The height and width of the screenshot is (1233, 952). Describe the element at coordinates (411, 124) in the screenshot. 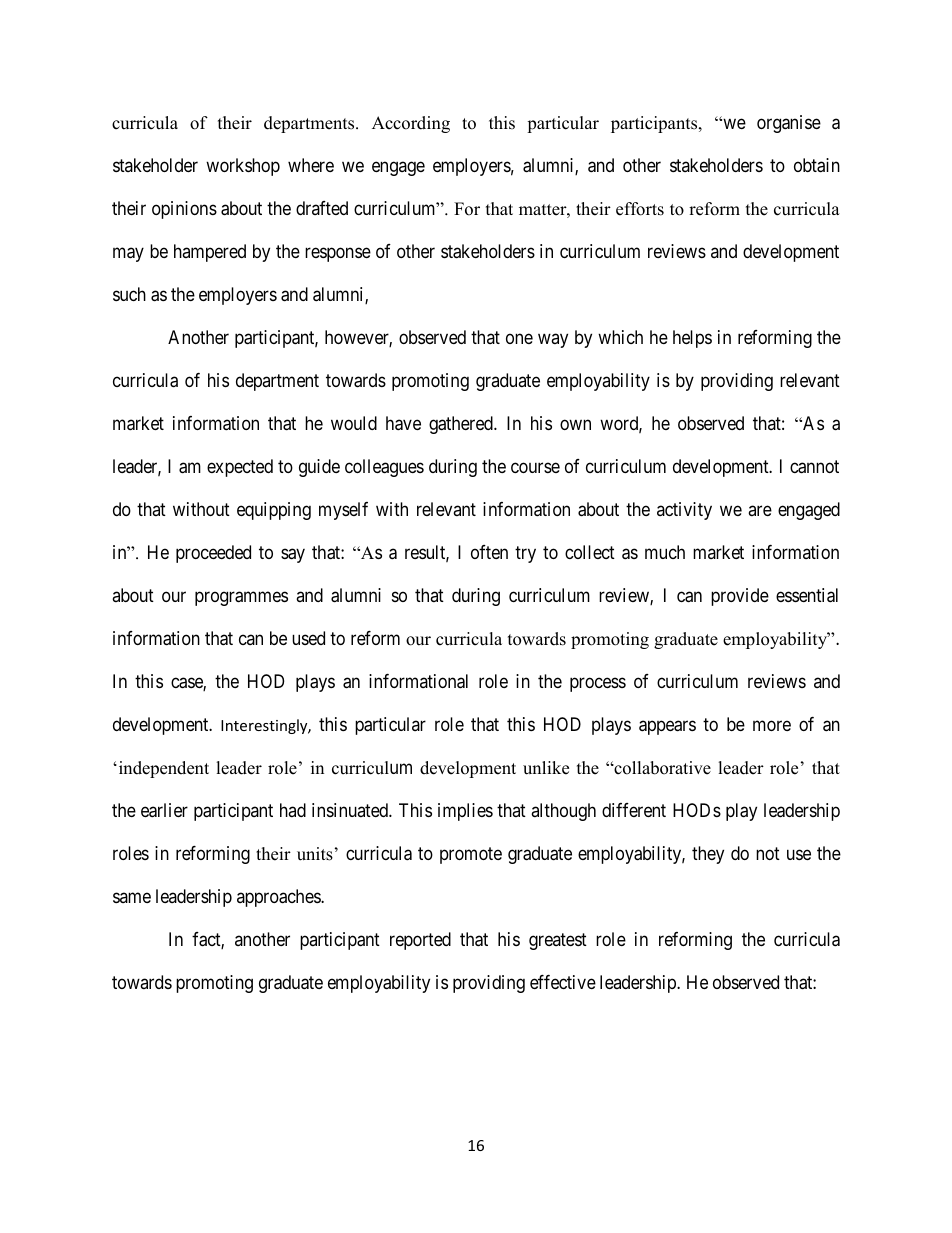

I see `According` at that location.
